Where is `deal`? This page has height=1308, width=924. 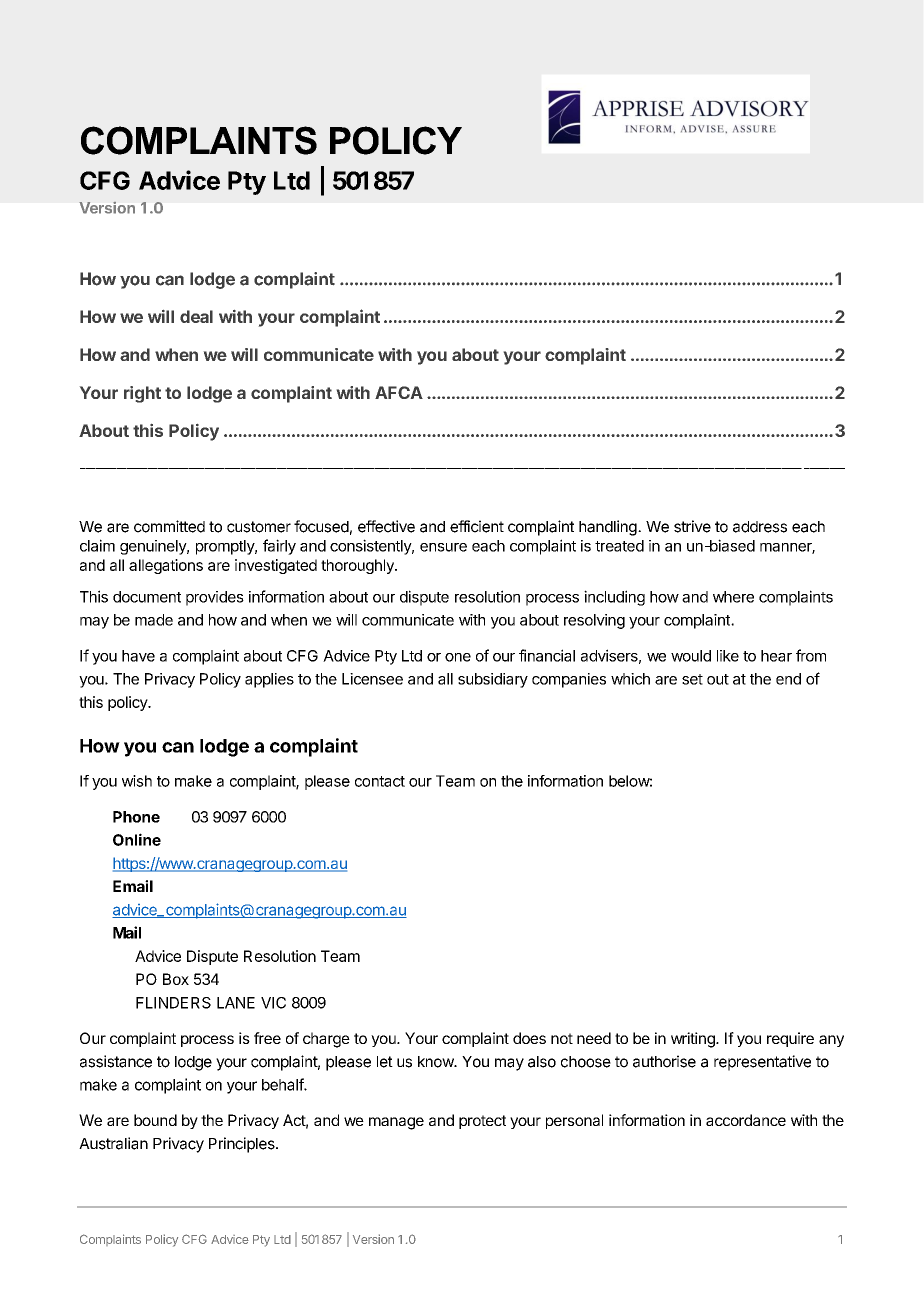
deal is located at coordinates (196, 316).
